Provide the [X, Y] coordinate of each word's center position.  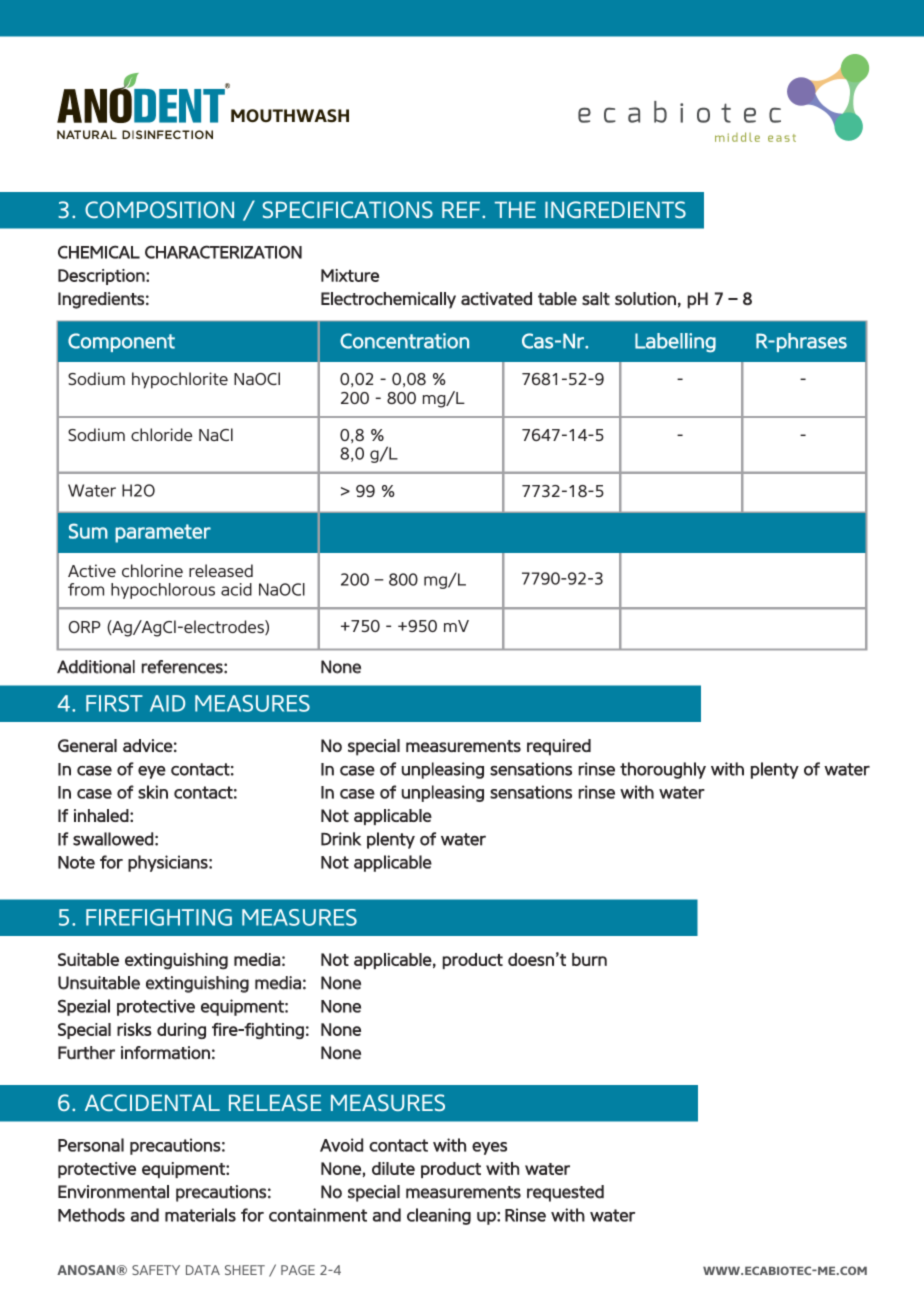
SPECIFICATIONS [347, 209]
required [559, 747]
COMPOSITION [159, 209]
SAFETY [156, 1270]
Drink [341, 839]
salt [596, 298]
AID [167, 703]
